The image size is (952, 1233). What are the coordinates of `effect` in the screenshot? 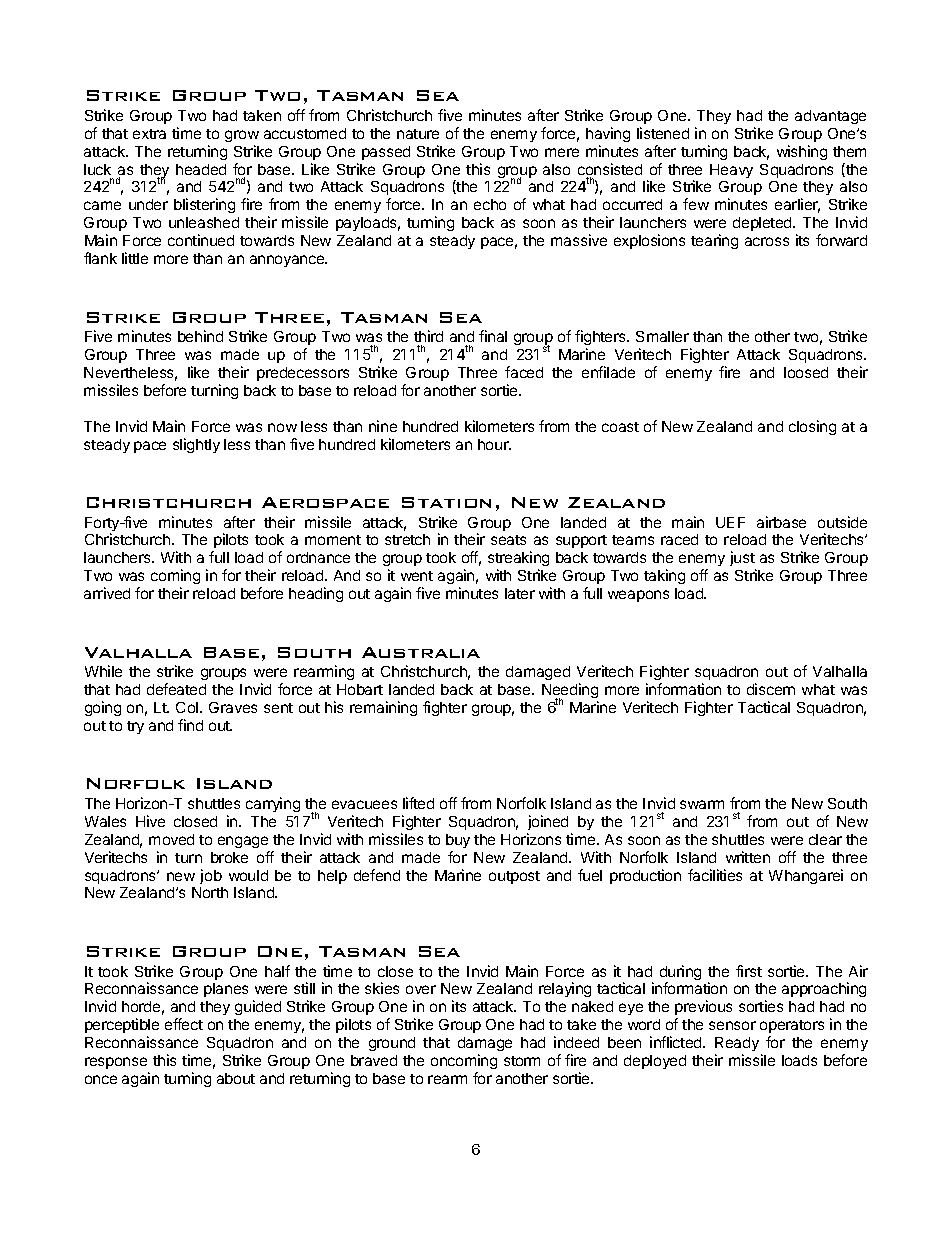 It's located at (184, 1024).
